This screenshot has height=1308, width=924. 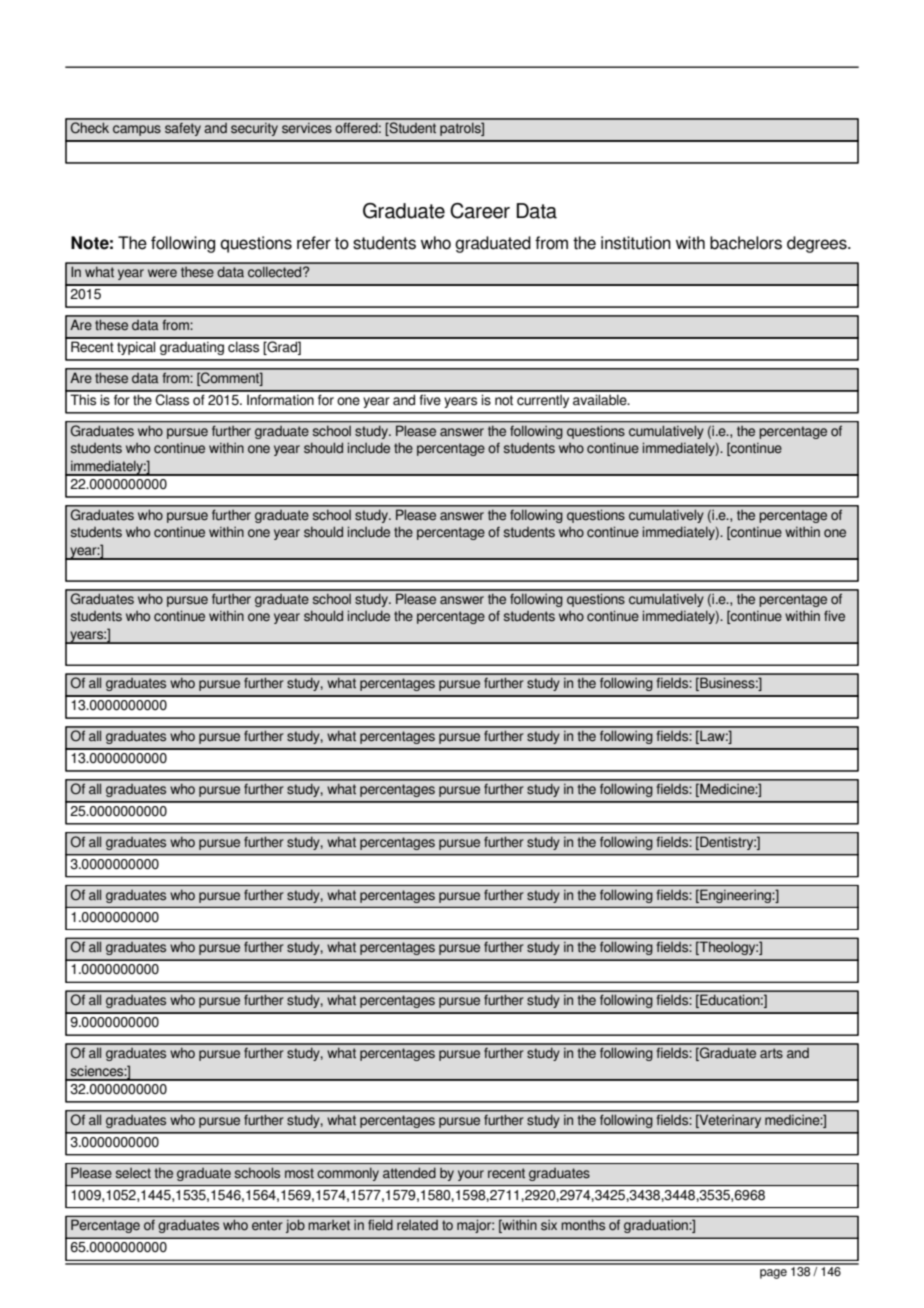 I want to click on bachelors, so click(x=746, y=243).
